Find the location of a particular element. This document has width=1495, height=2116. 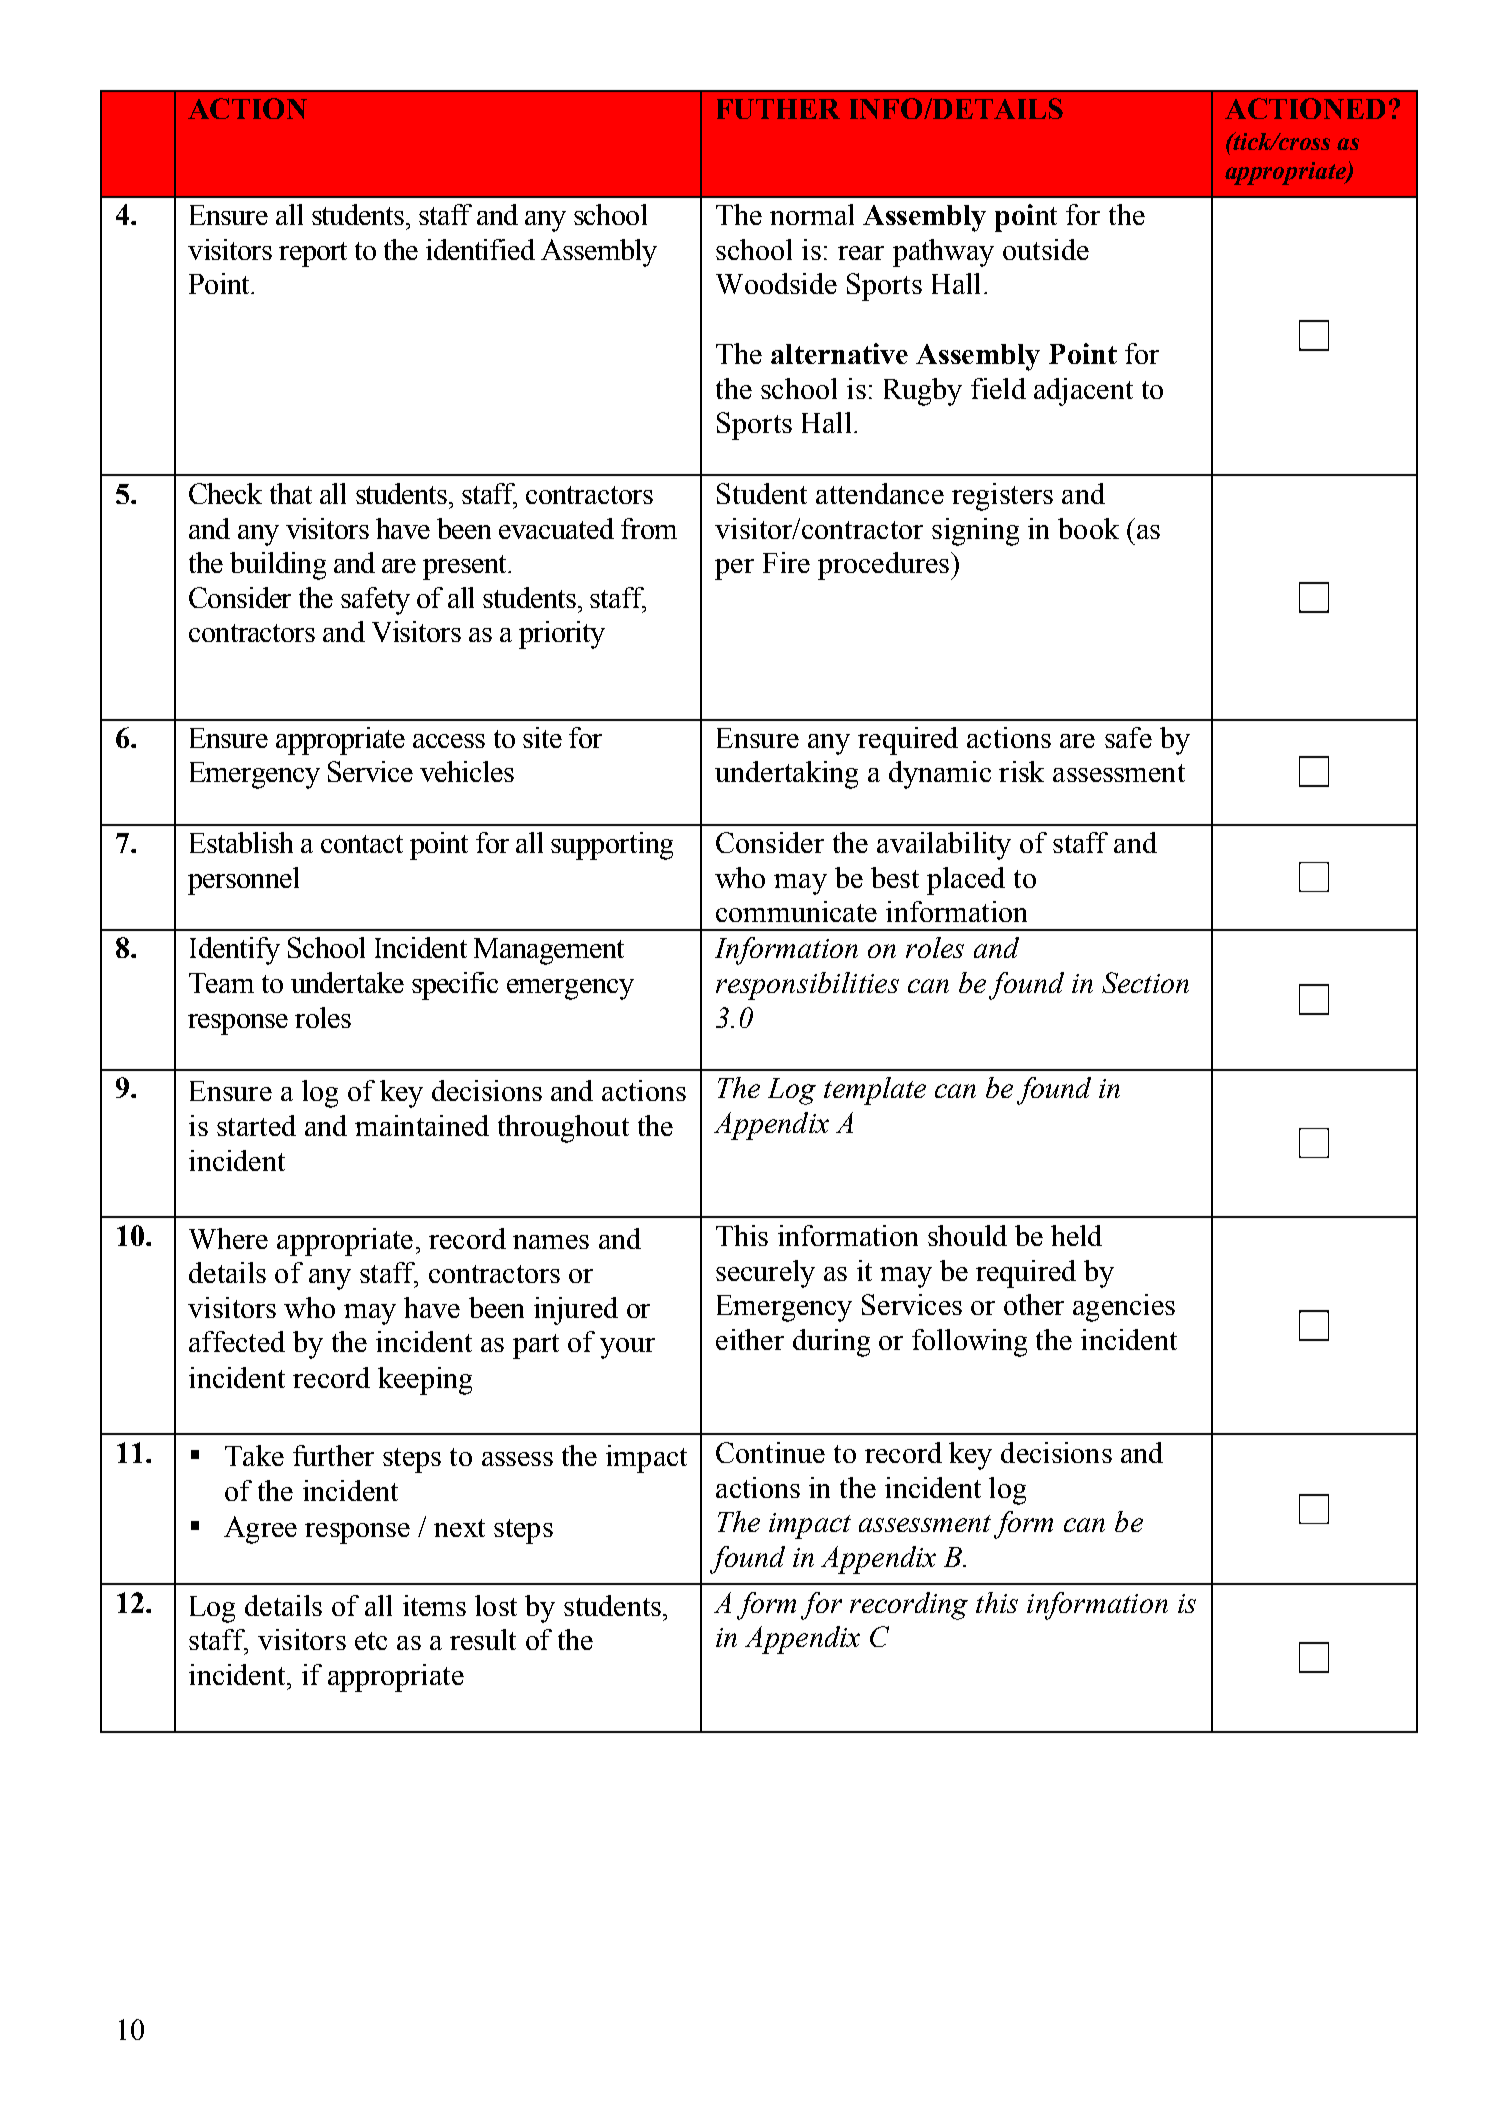

held is located at coordinates (1076, 1235).
